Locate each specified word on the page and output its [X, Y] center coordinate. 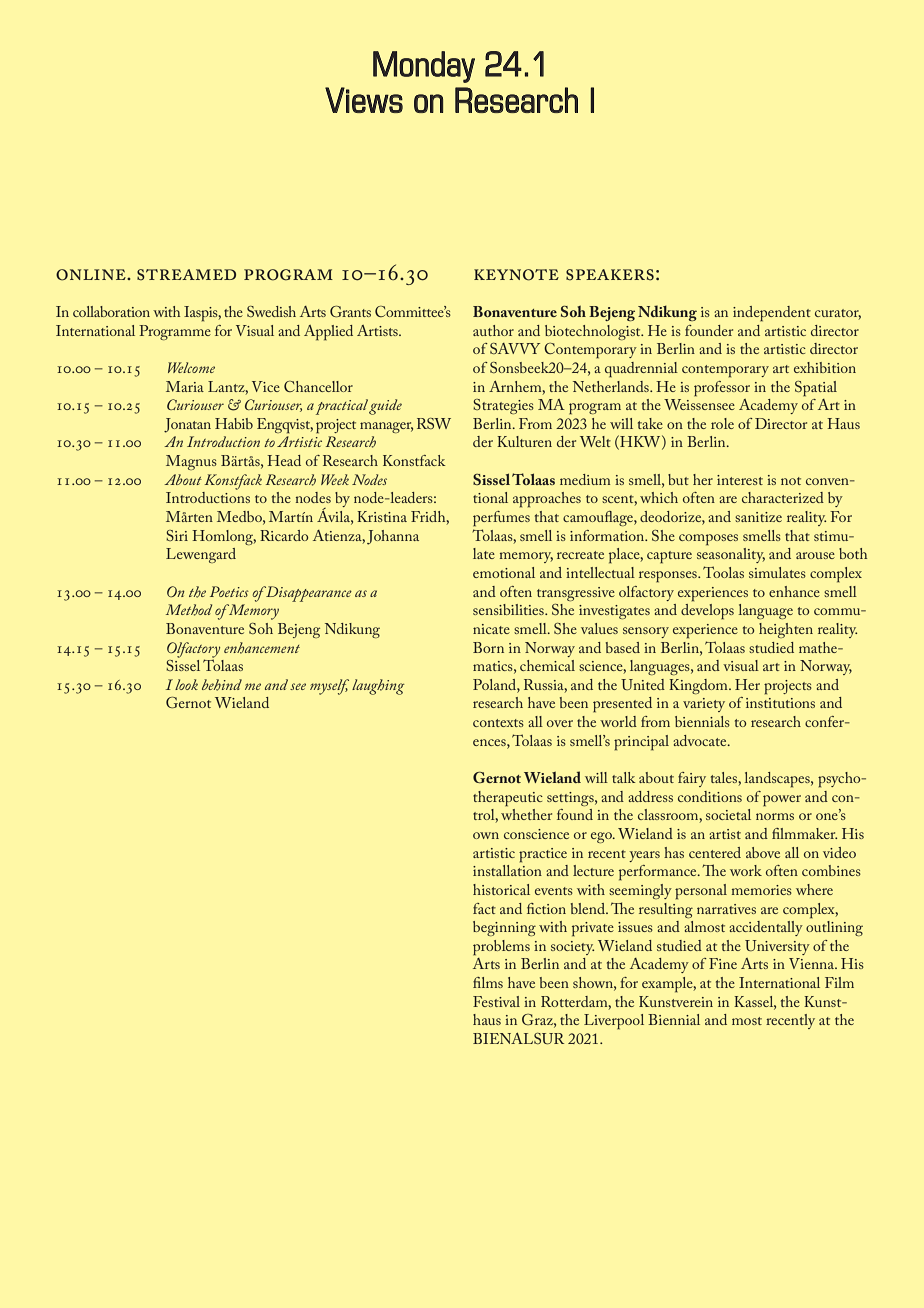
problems [501, 948]
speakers [610, 275]
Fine [723, 963]
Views [364, 100]
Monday [424, 67]
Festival [496, 1001]
